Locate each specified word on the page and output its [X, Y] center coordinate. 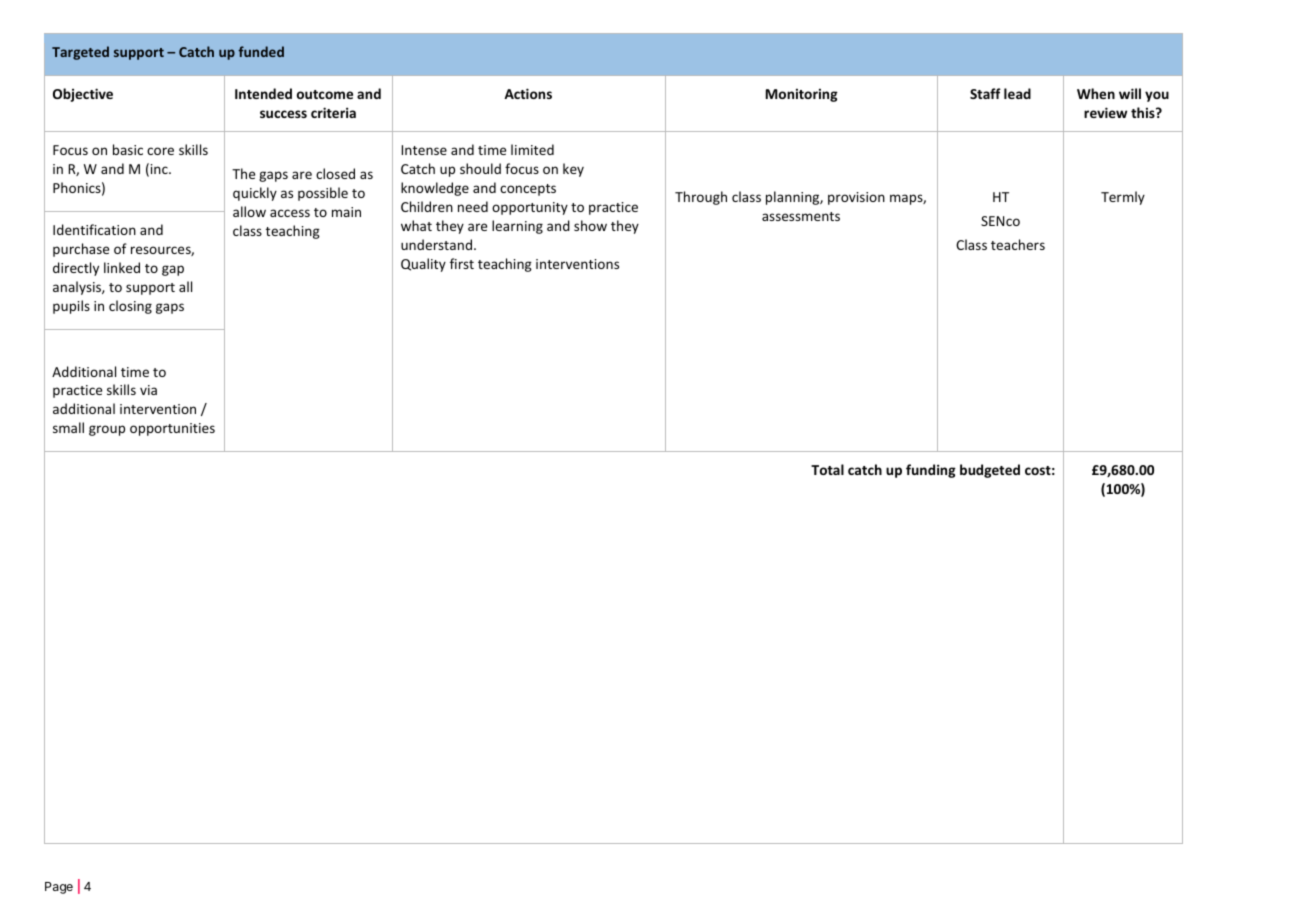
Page [59, 888]
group [107, 430]
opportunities [172, 429]
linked [122, 267]
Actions [528, 93]
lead [1017, 93]
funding [931, 471]
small [68, 427]
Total [827, 469]
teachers [1018, 244]
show [590, 225]
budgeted [990, 471]
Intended [263, 93]
